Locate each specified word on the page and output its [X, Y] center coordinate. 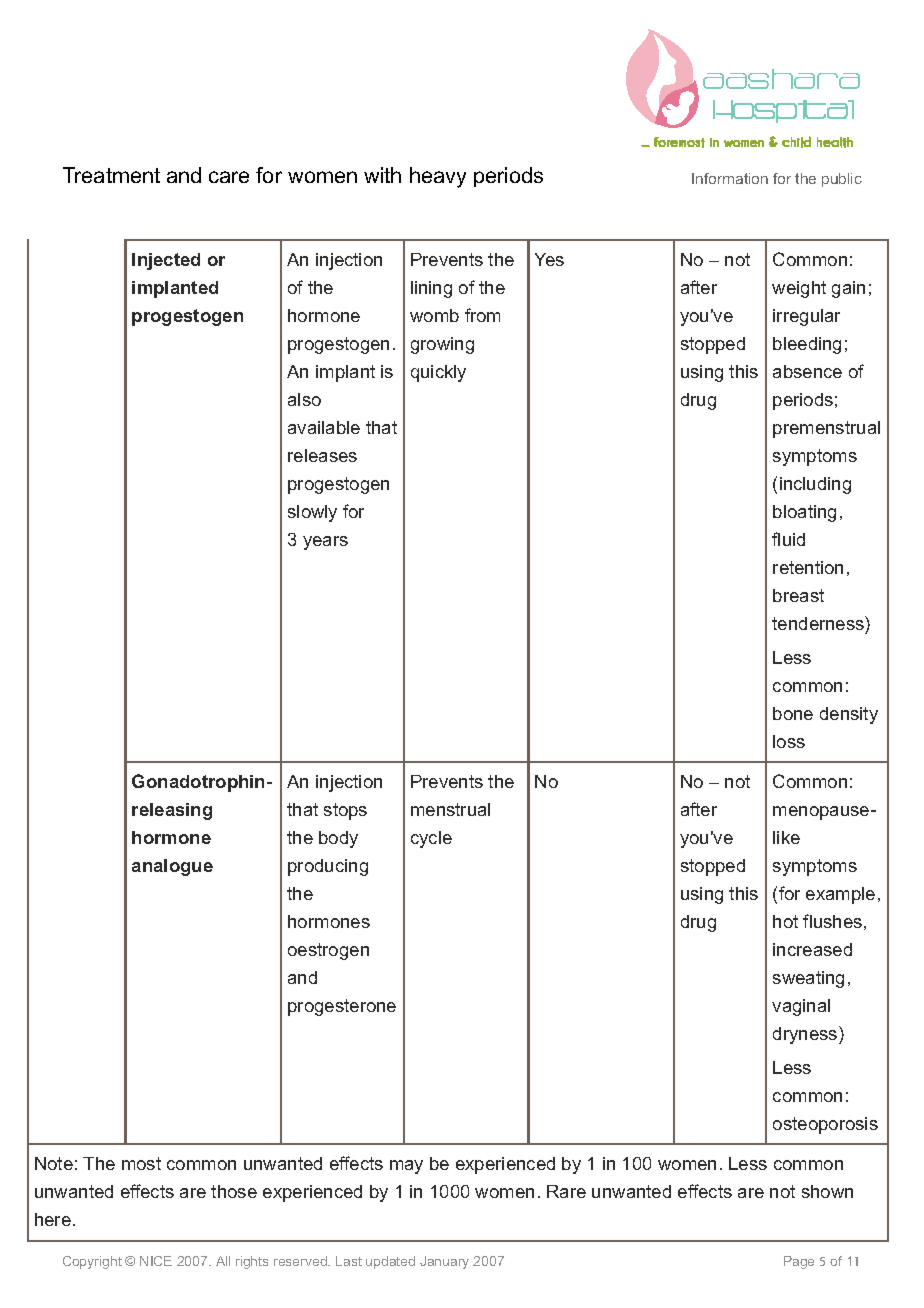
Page [799, 1262]
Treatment [111, 175]
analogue [172, 867]
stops [345, 811]
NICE [156, 1261]
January [444, 1262]
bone [793, 713]
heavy [438, 177]
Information [730, 178]
